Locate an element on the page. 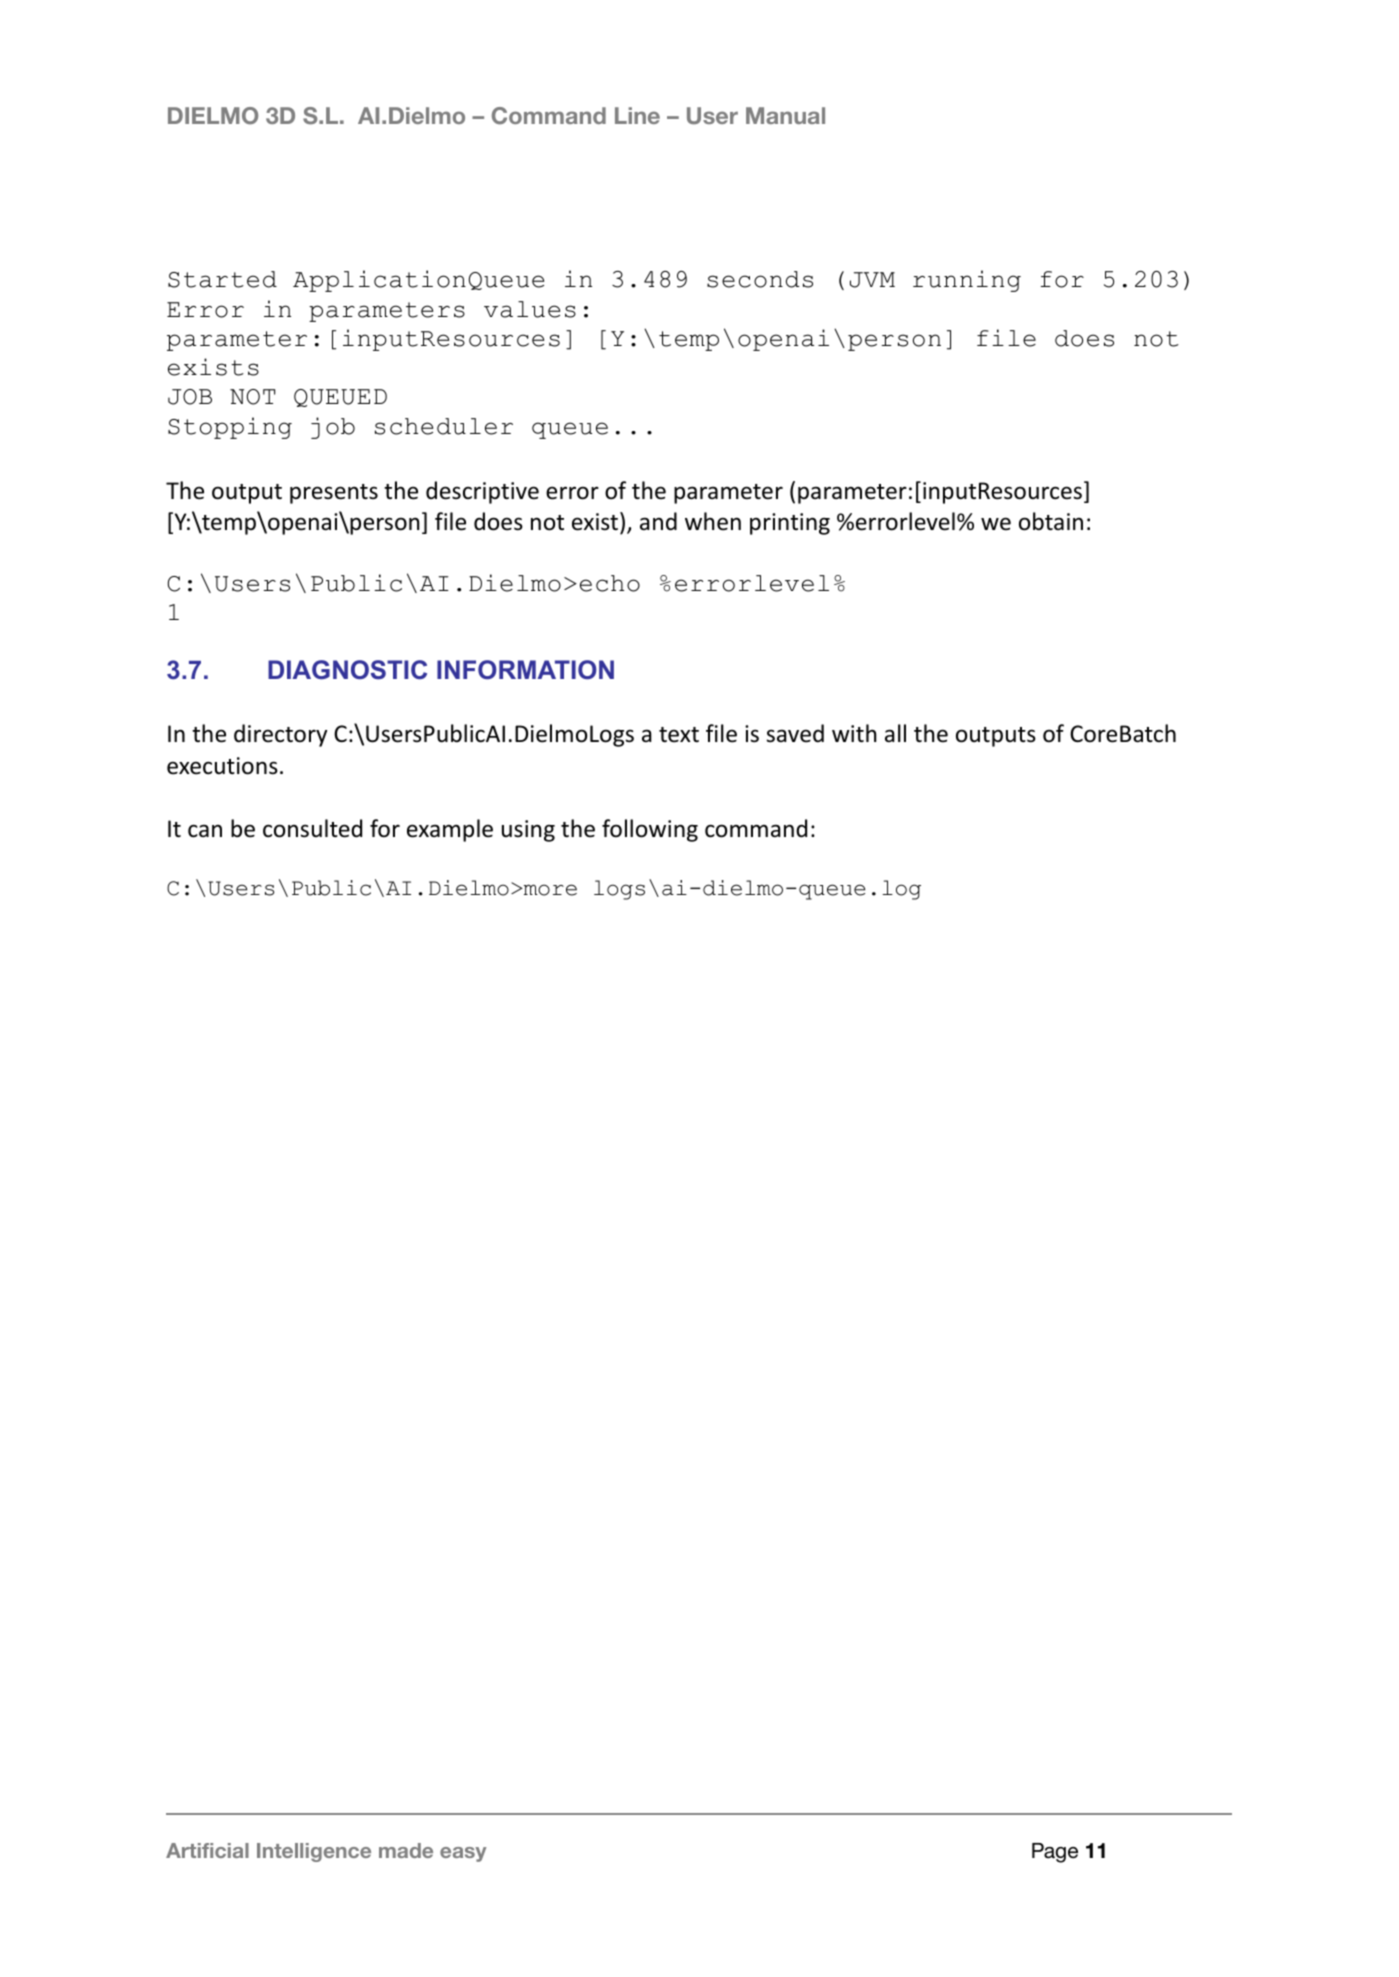  Intelligence is located at coordinates (314, 1852).
